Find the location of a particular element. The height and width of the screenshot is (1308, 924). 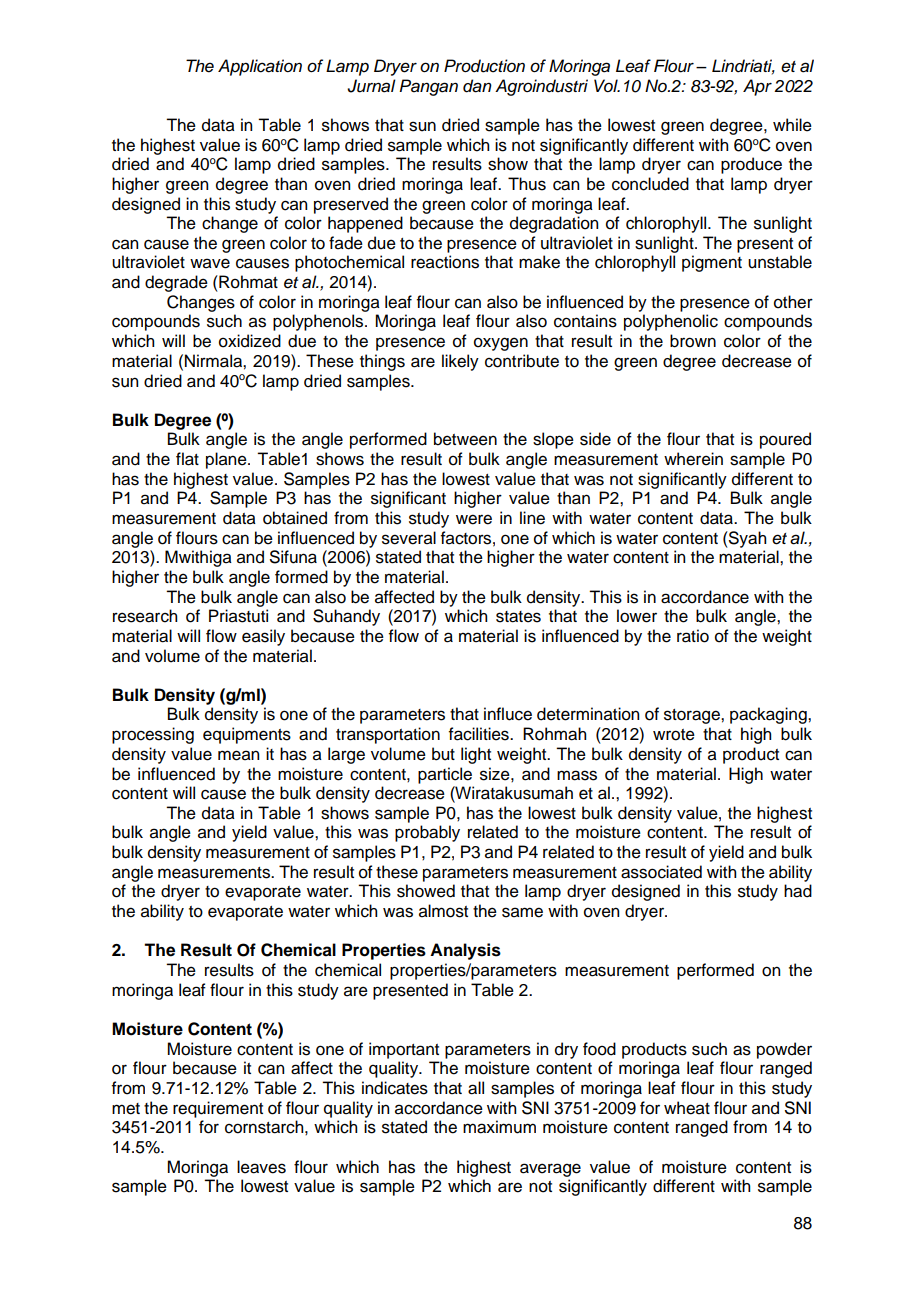

Application is located at coordinates (260, 67).
